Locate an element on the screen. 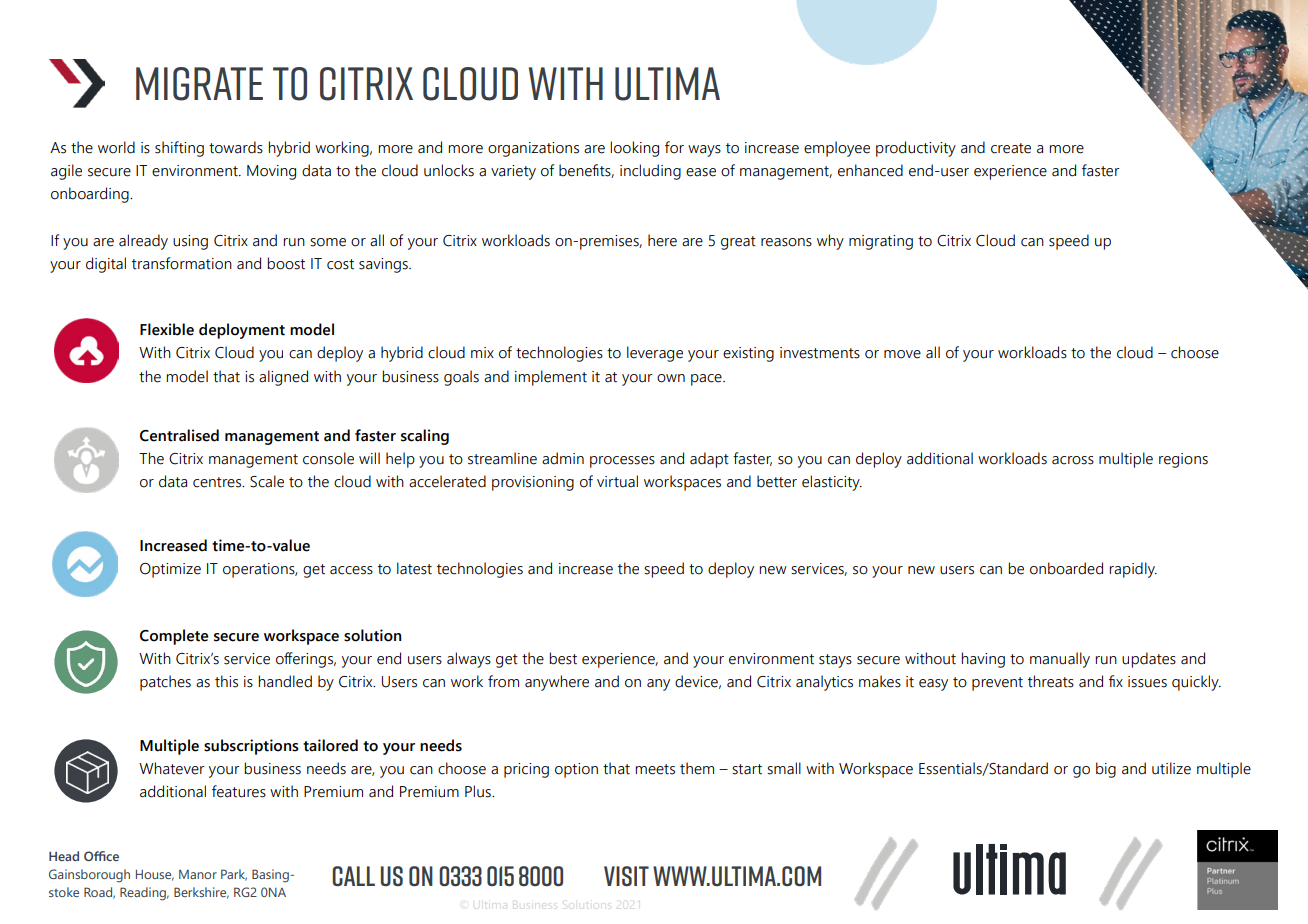 The height and width of the screenshot is (924, 1308). Flexible is located at coordinates (167, 329).
